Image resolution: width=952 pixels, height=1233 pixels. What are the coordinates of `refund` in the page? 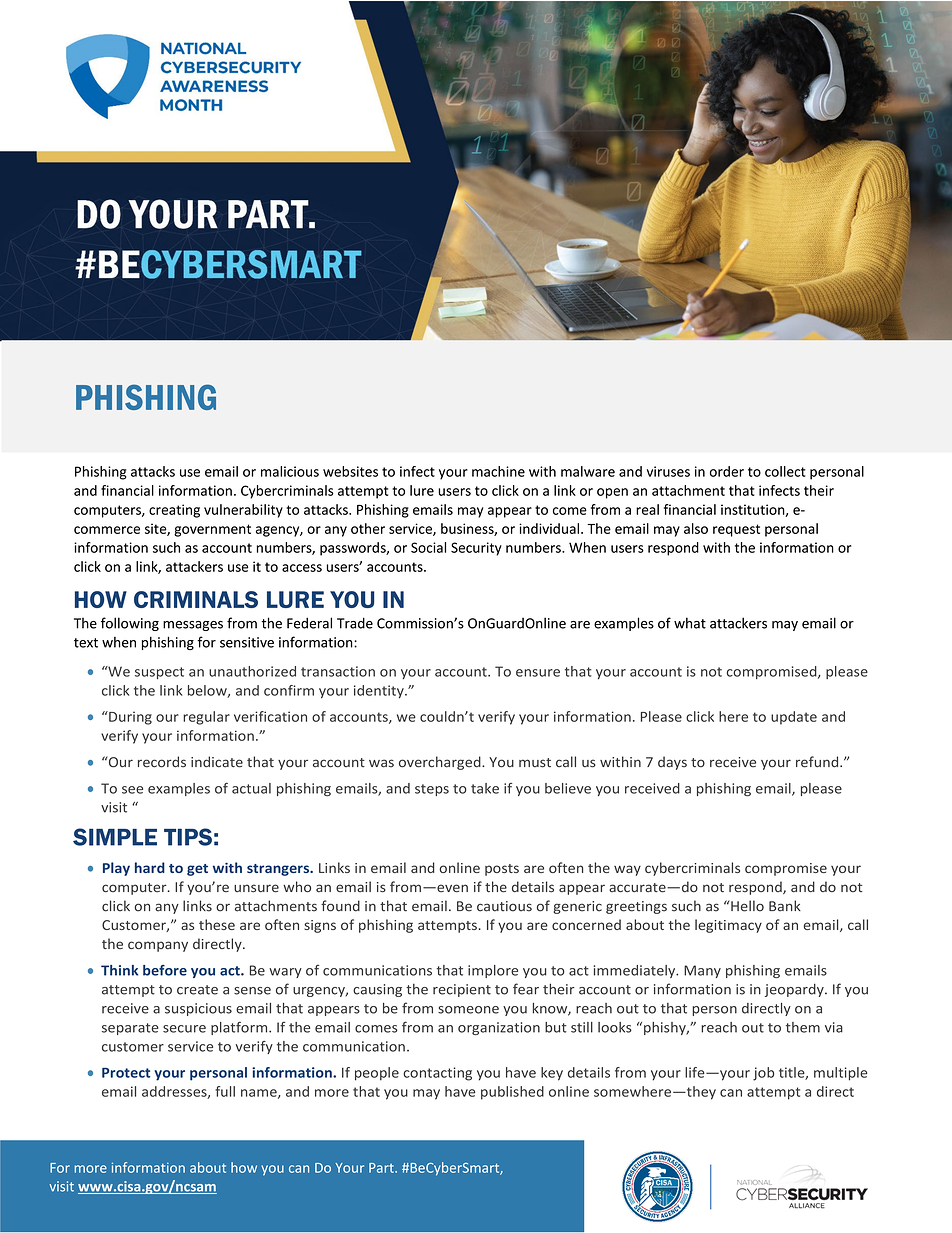 It's located at (818, 762).
